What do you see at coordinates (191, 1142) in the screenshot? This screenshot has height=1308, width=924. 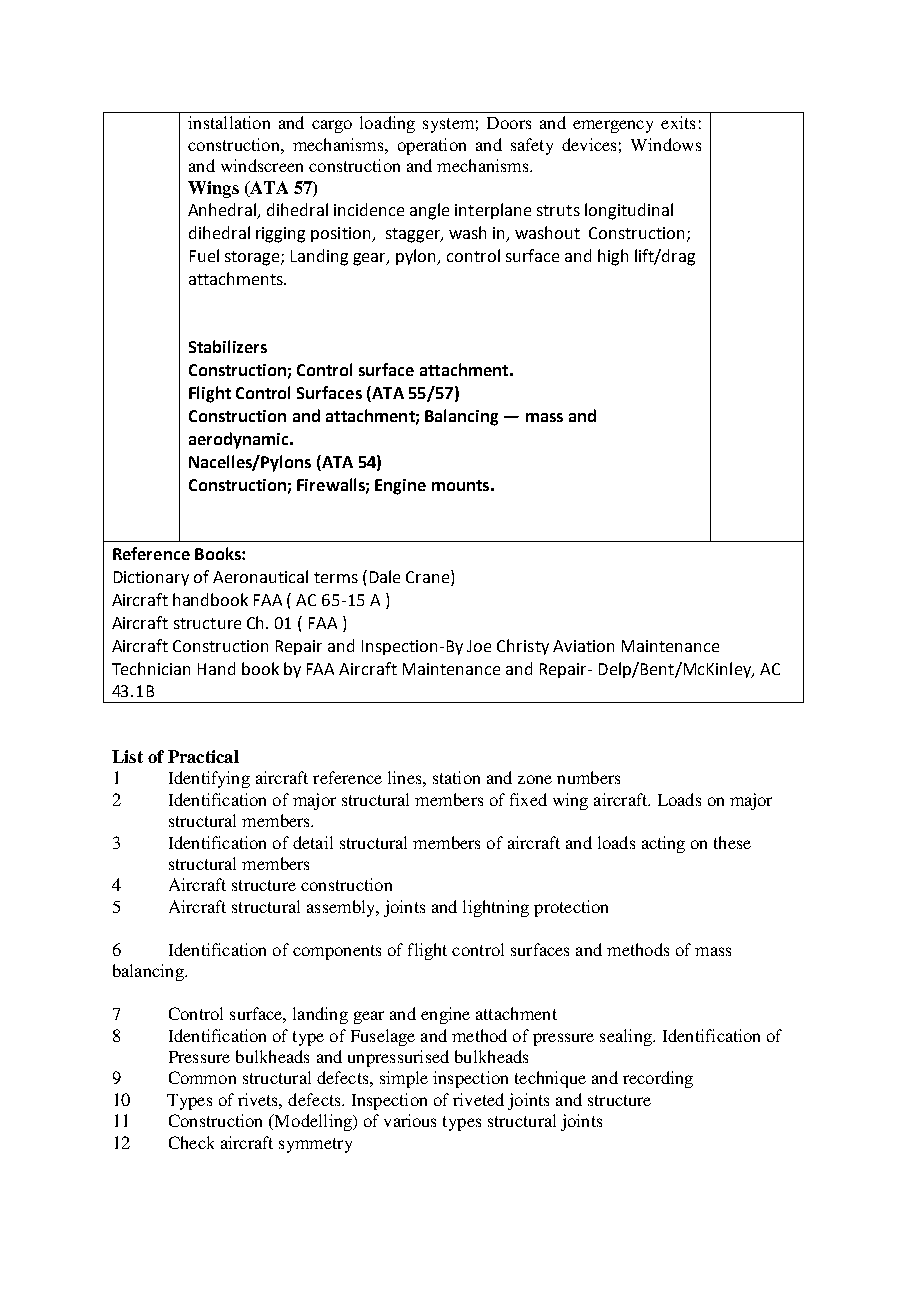 I see `Check` at bounding box center [191, 1142].
